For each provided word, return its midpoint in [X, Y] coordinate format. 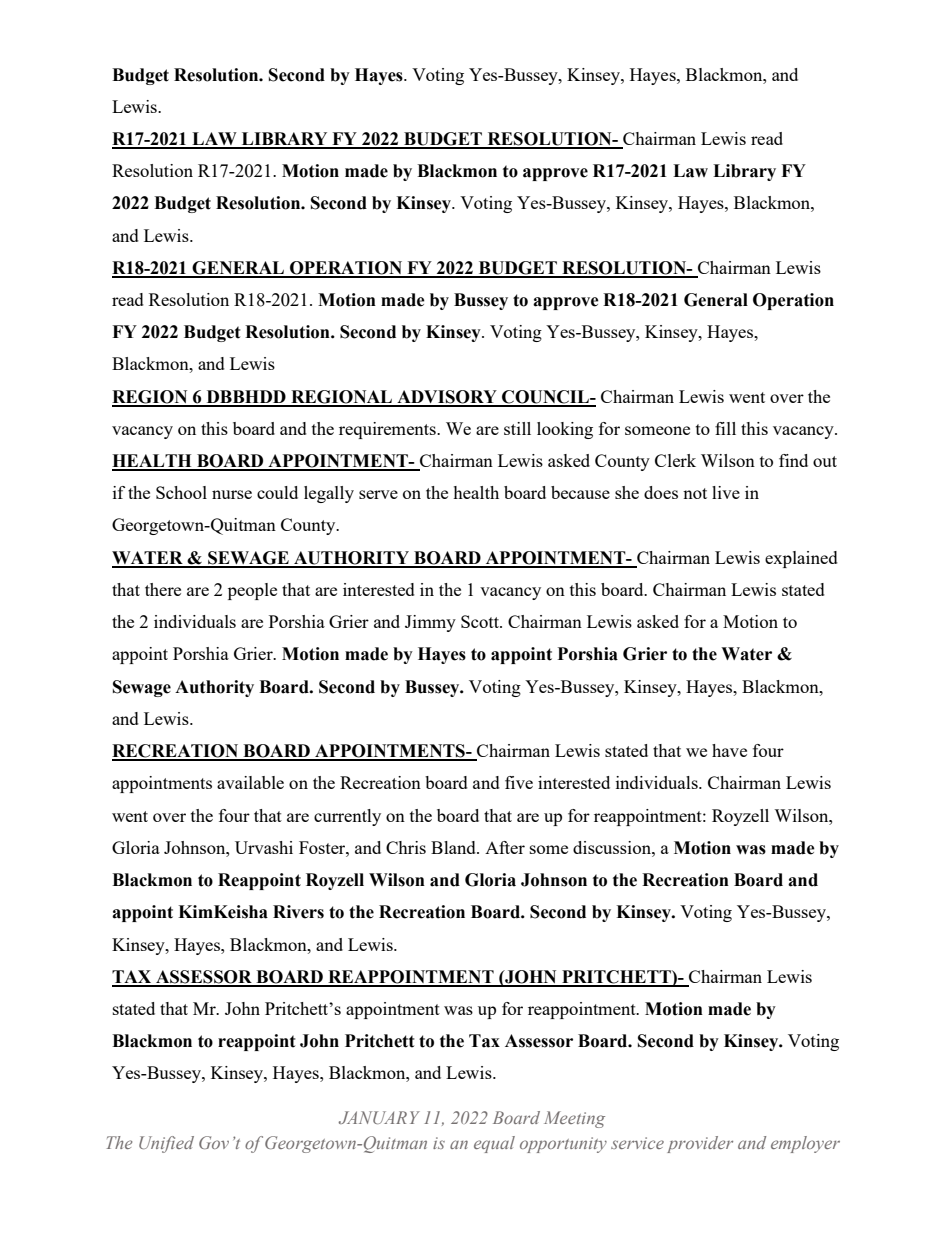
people [252, 591]
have [729, 750]
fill [725, 428]
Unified [166, 1144]
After [505, 847]
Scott [481, 621]
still [517, 428]
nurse [232, 494]
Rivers [298, 912]
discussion [613, 847]
